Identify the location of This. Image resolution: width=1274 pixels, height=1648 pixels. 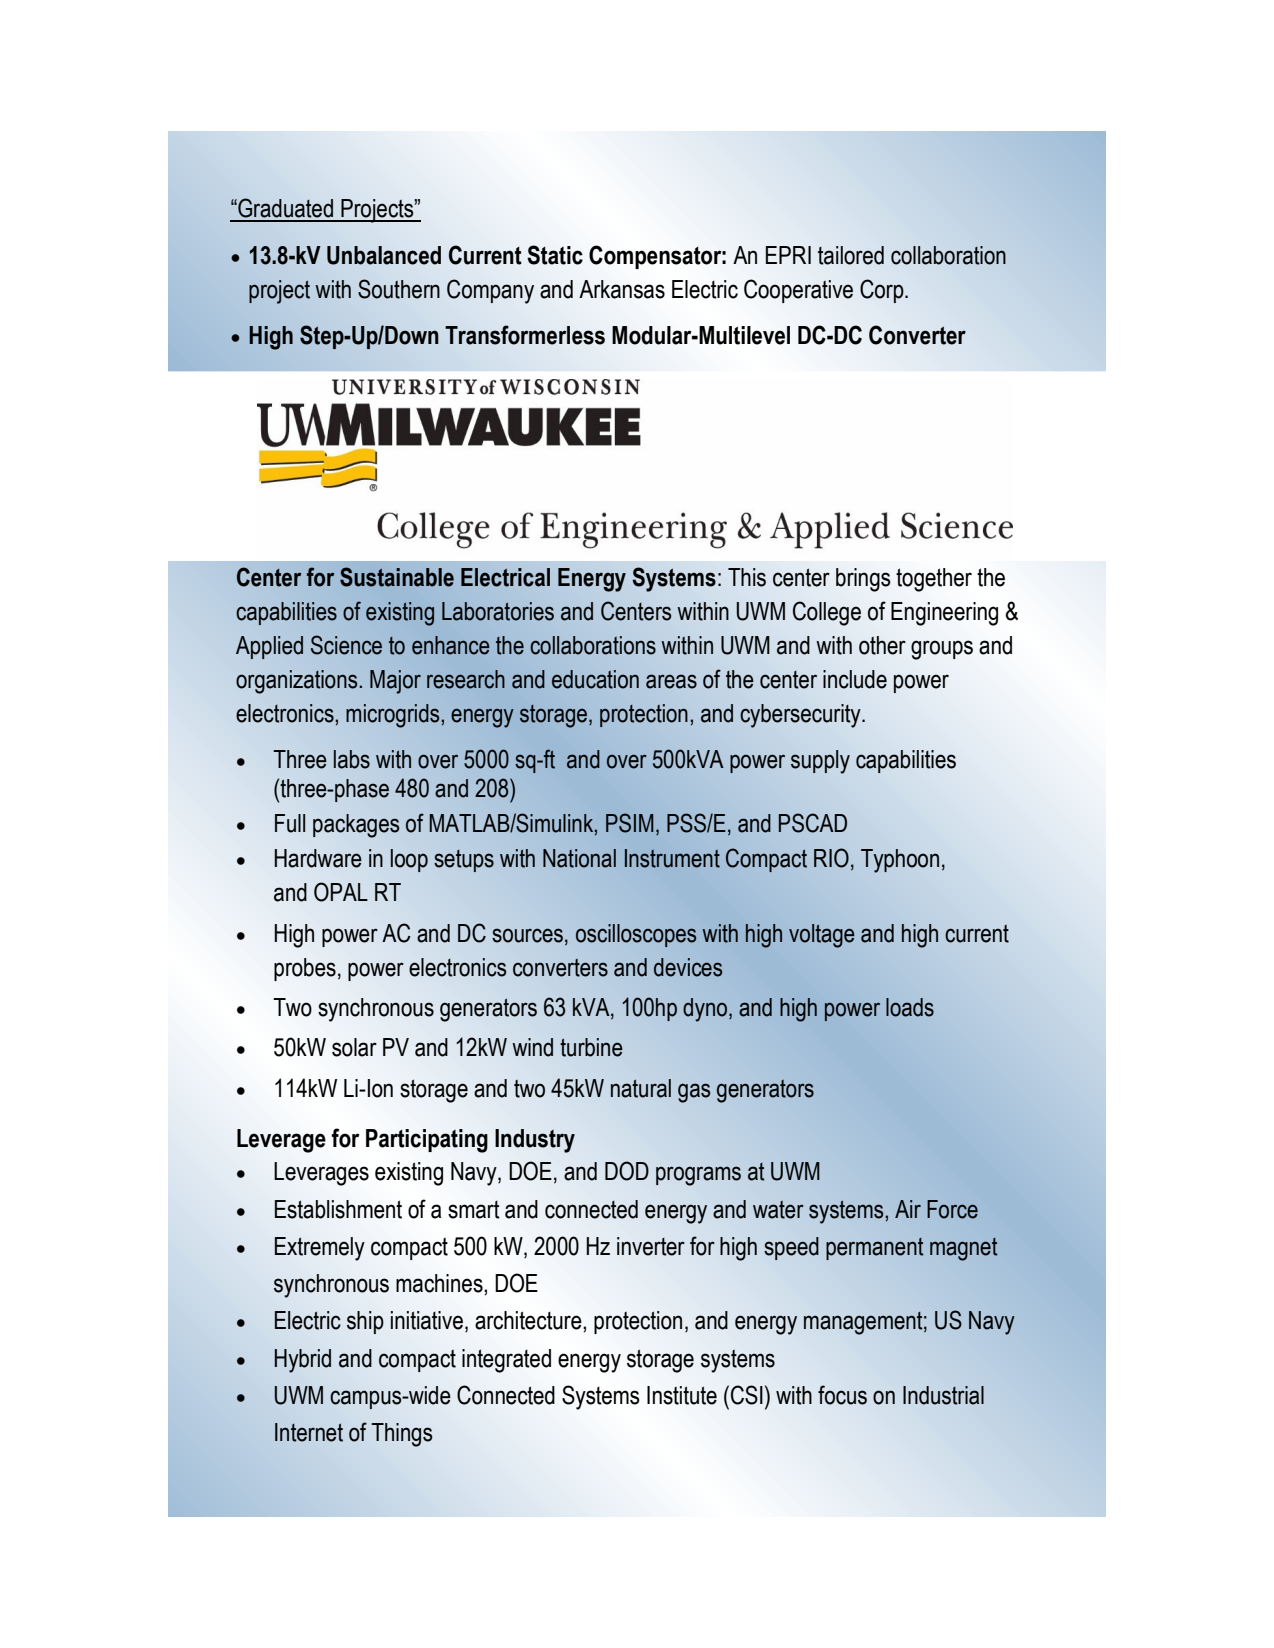
(747, 577).
